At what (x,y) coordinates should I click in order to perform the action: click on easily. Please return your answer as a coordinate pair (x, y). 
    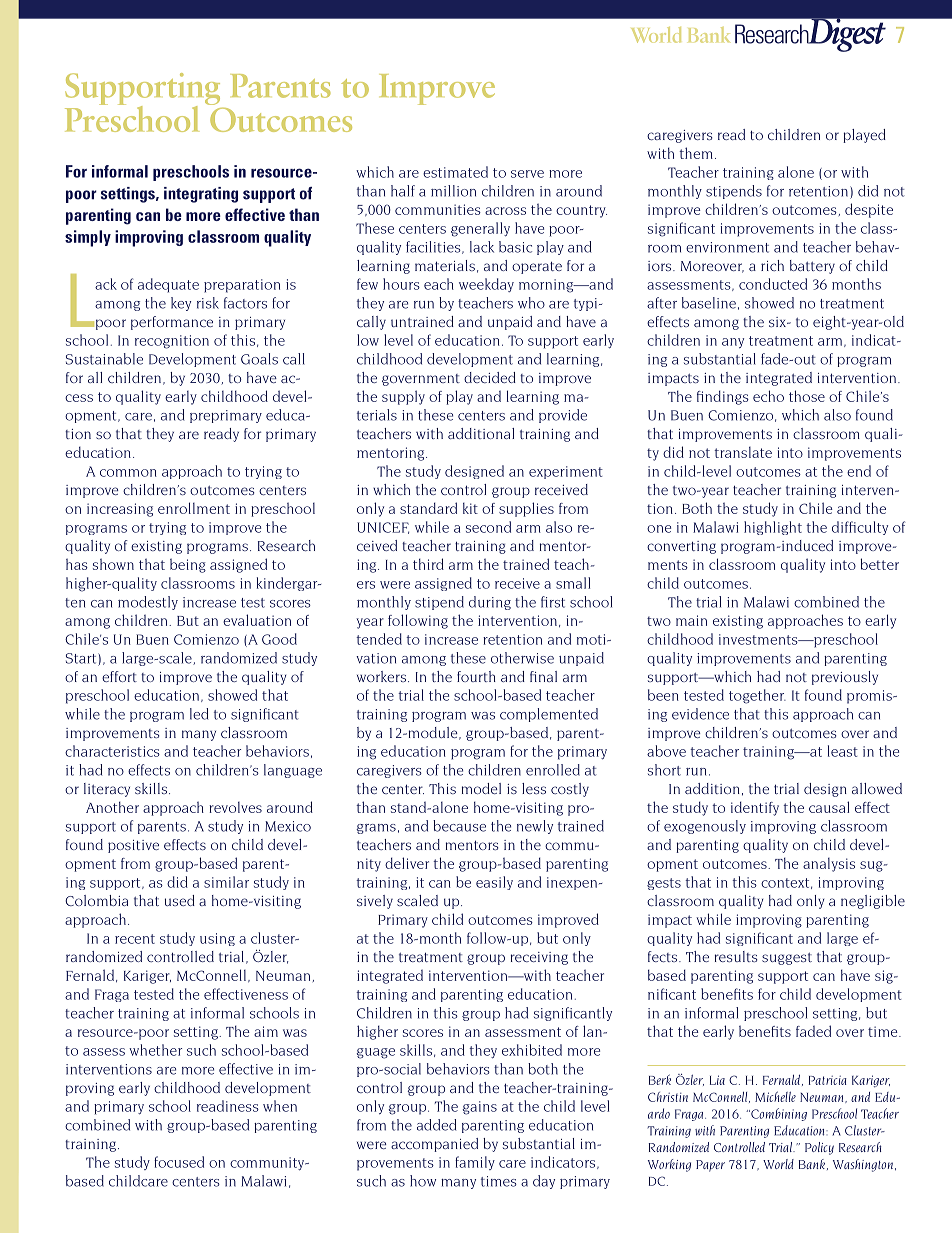
    Looking at the image, I should click on (494, 883).
